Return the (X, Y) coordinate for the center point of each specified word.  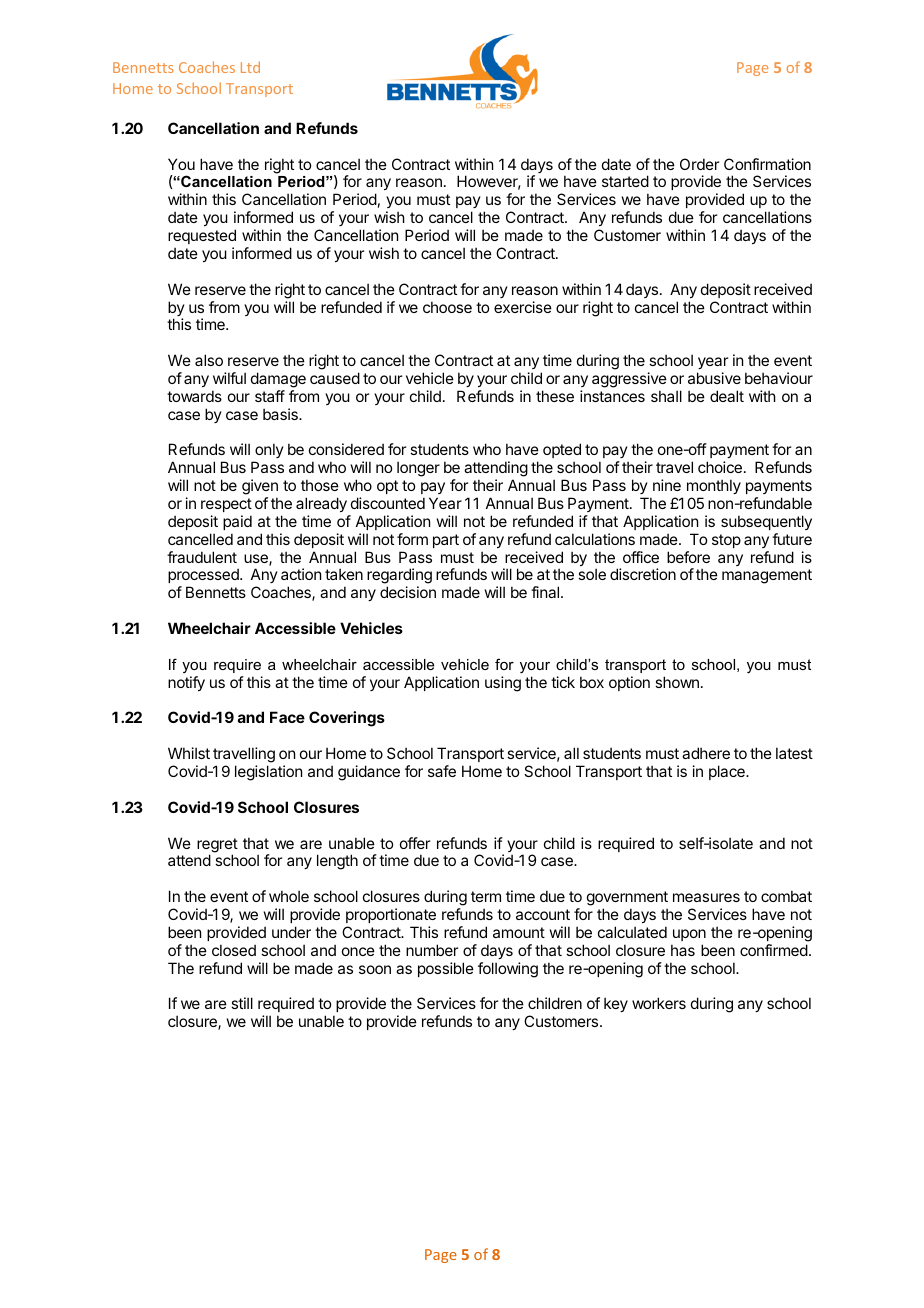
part (446, 541)
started (625, 181)
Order (699, 164)
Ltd (250, 67)
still (242, 1003)
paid (237, 522)
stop (726, 541)
